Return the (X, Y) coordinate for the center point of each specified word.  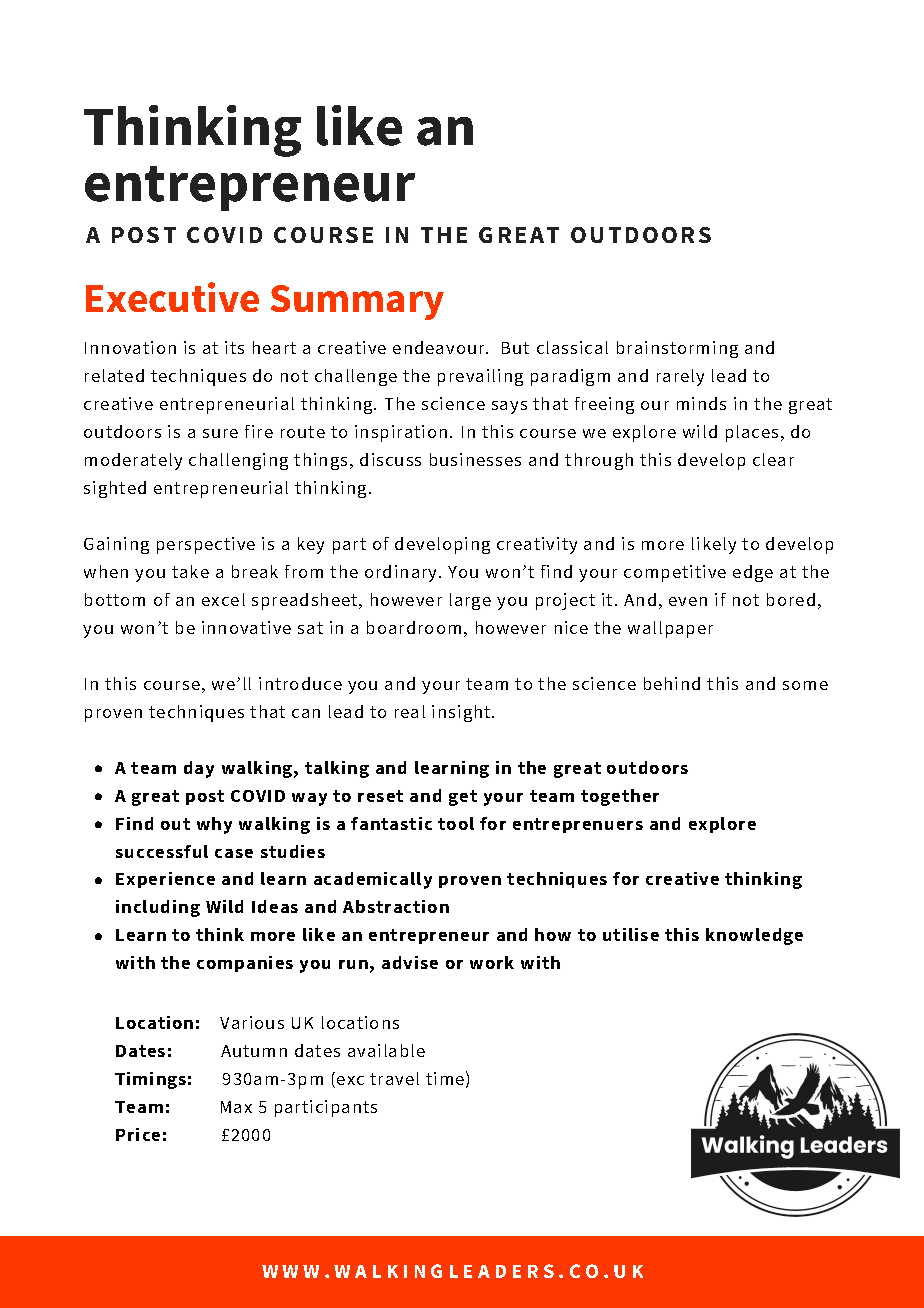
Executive (172, 297)
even (688, 601)
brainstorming (677, 349)
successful (162, 851)
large (470, 601)
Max (236, 1107)
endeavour (440, 347)
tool (456, 823)
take (190, 571)
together (620, 797)
